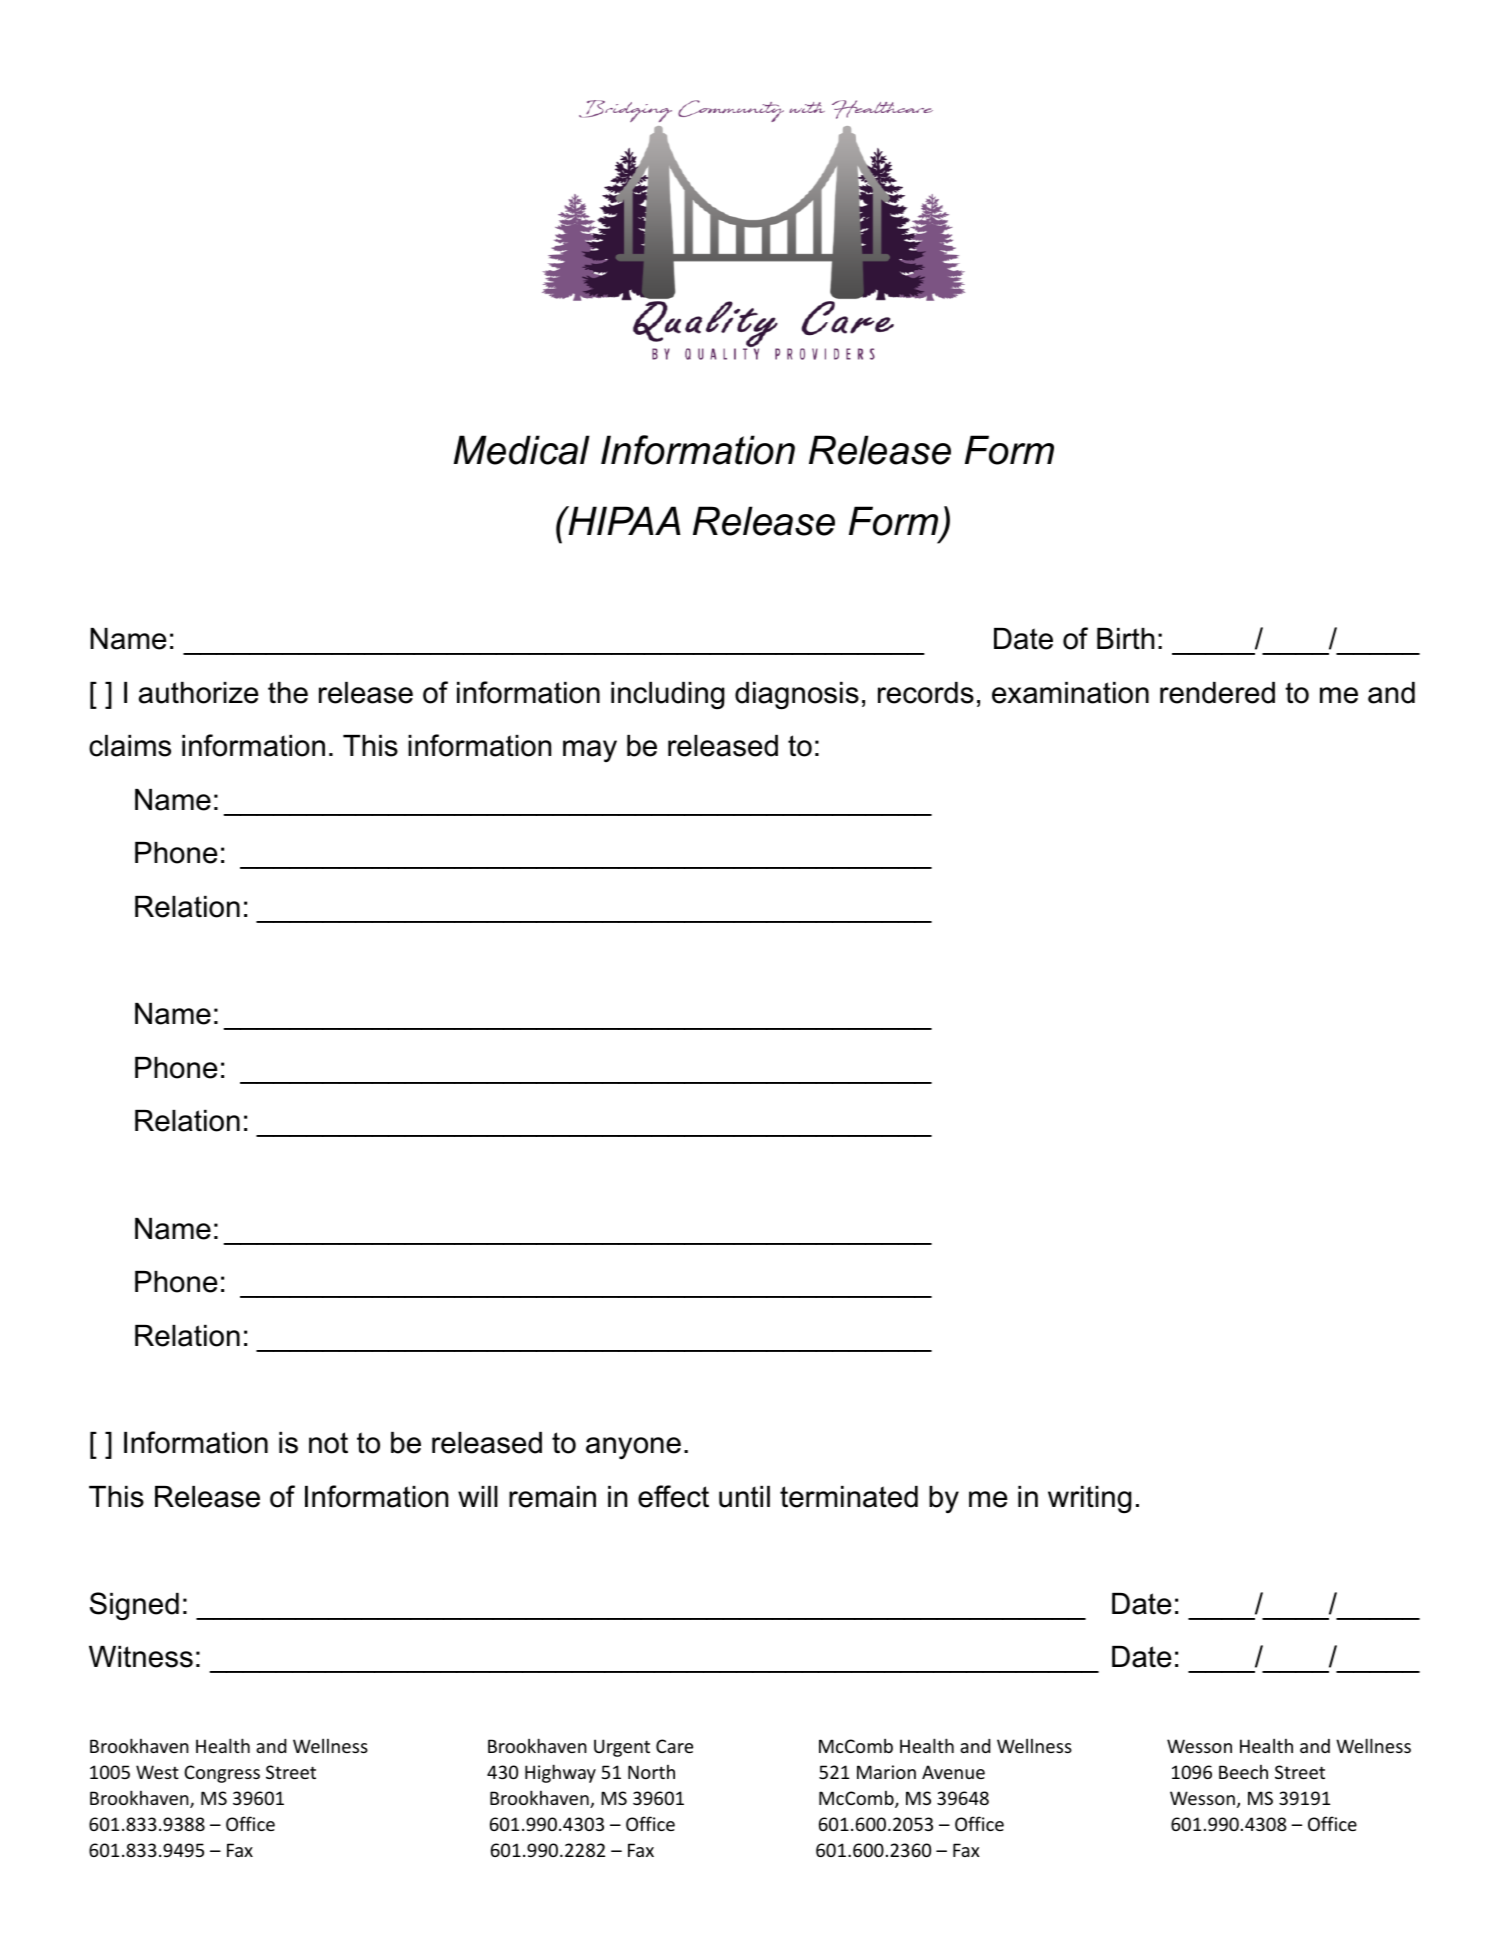 The width and height of the screenshot is (1508, 1952). Describe the element at coordinates (1090, 1499) in the screenshot. I see `writing` at that location.
